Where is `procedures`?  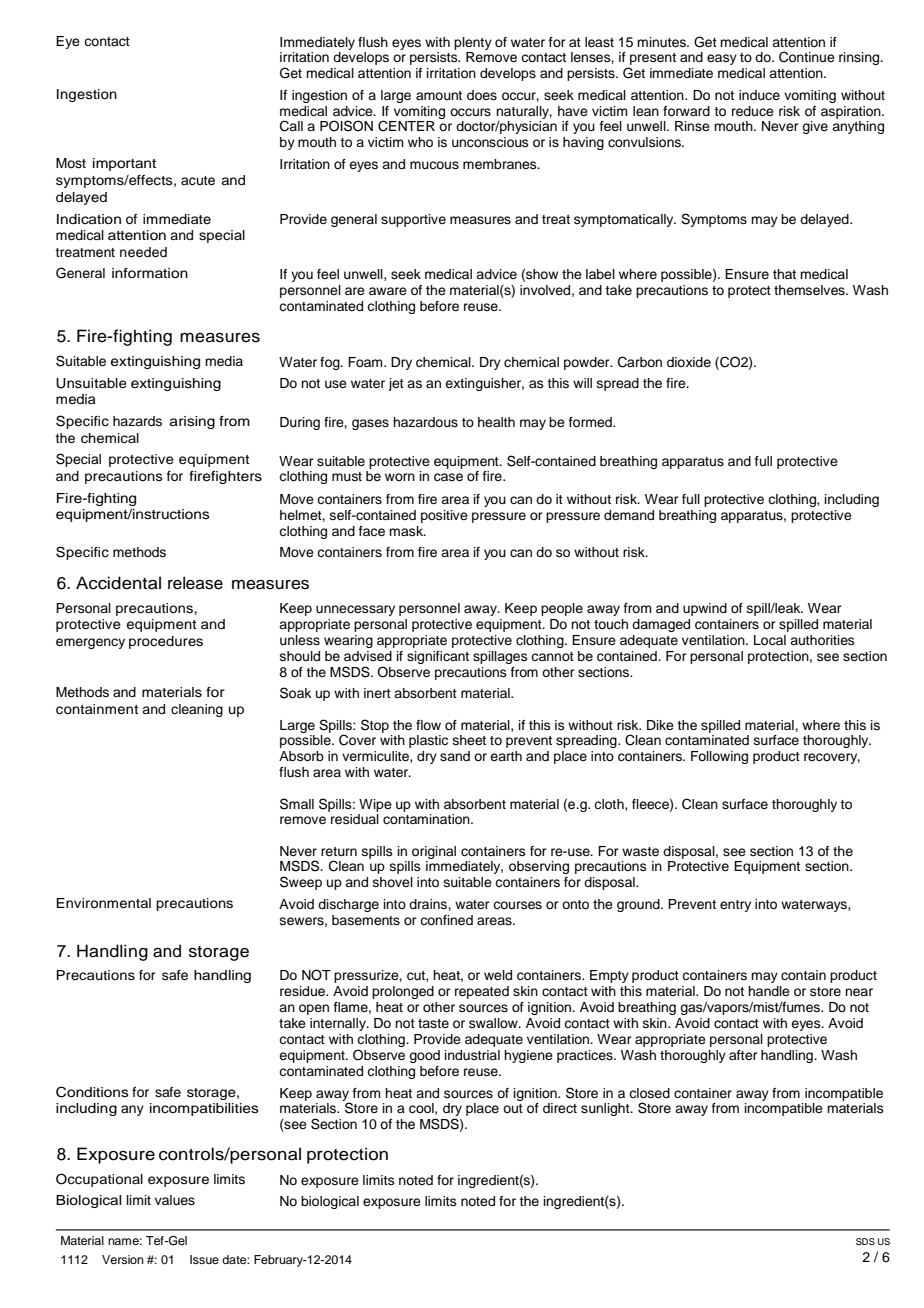 procedures is located at coordinates (166, 642).
